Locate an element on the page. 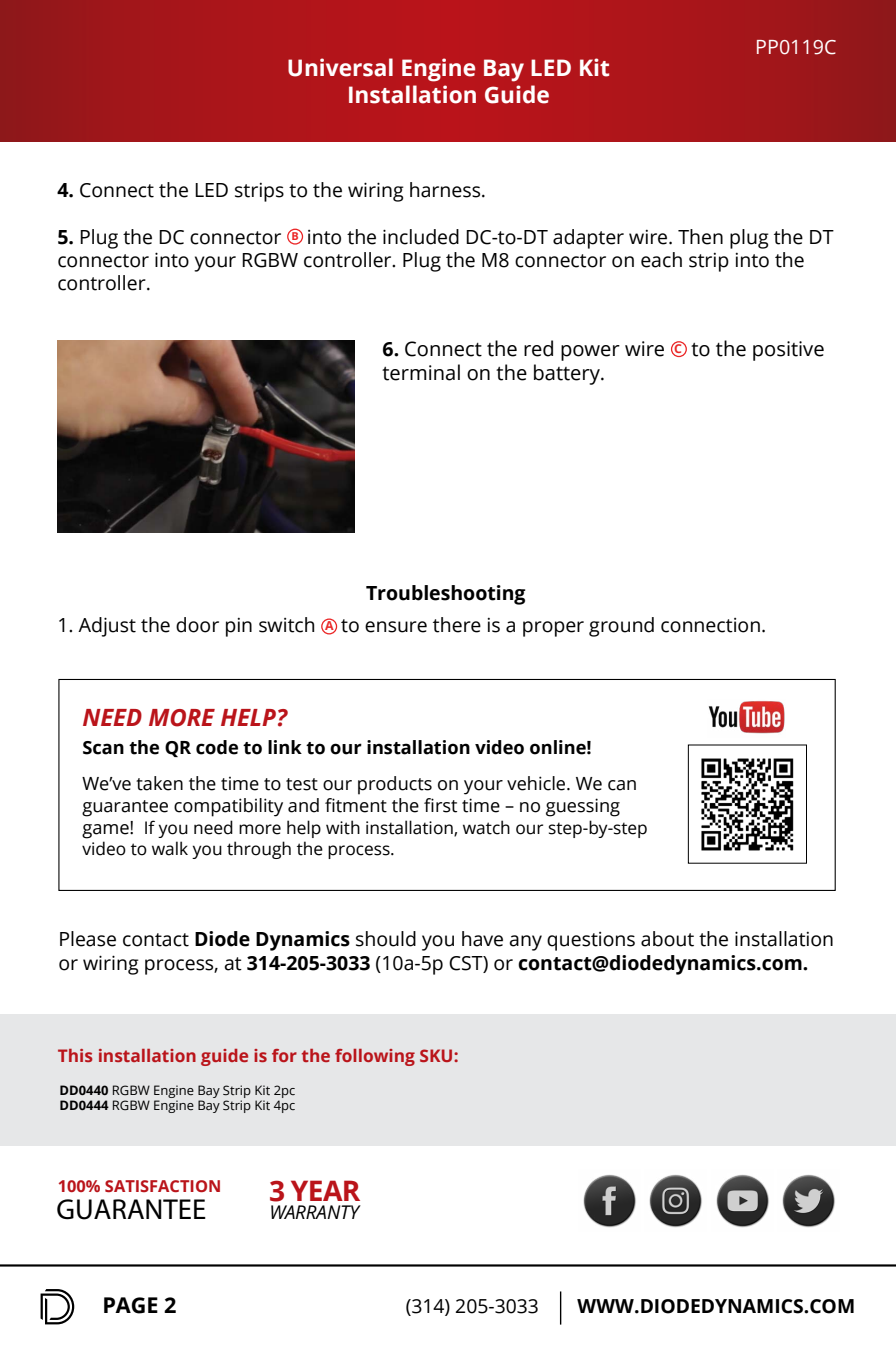 The image size is (896, 1364). PAGE is located at coordinates (131, 1305).
